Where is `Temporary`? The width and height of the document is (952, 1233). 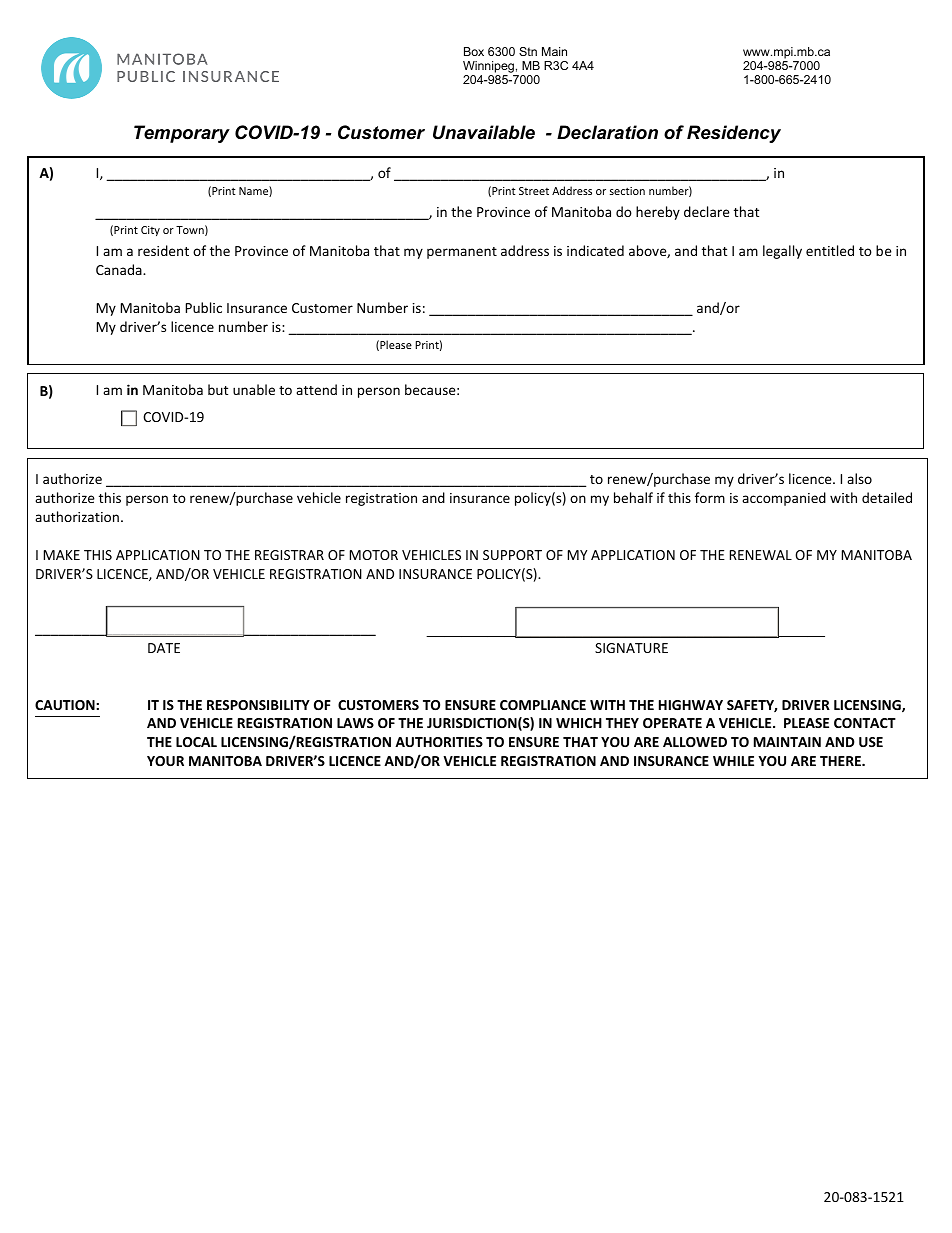
Temporary is located at coordinates (182, 134).
